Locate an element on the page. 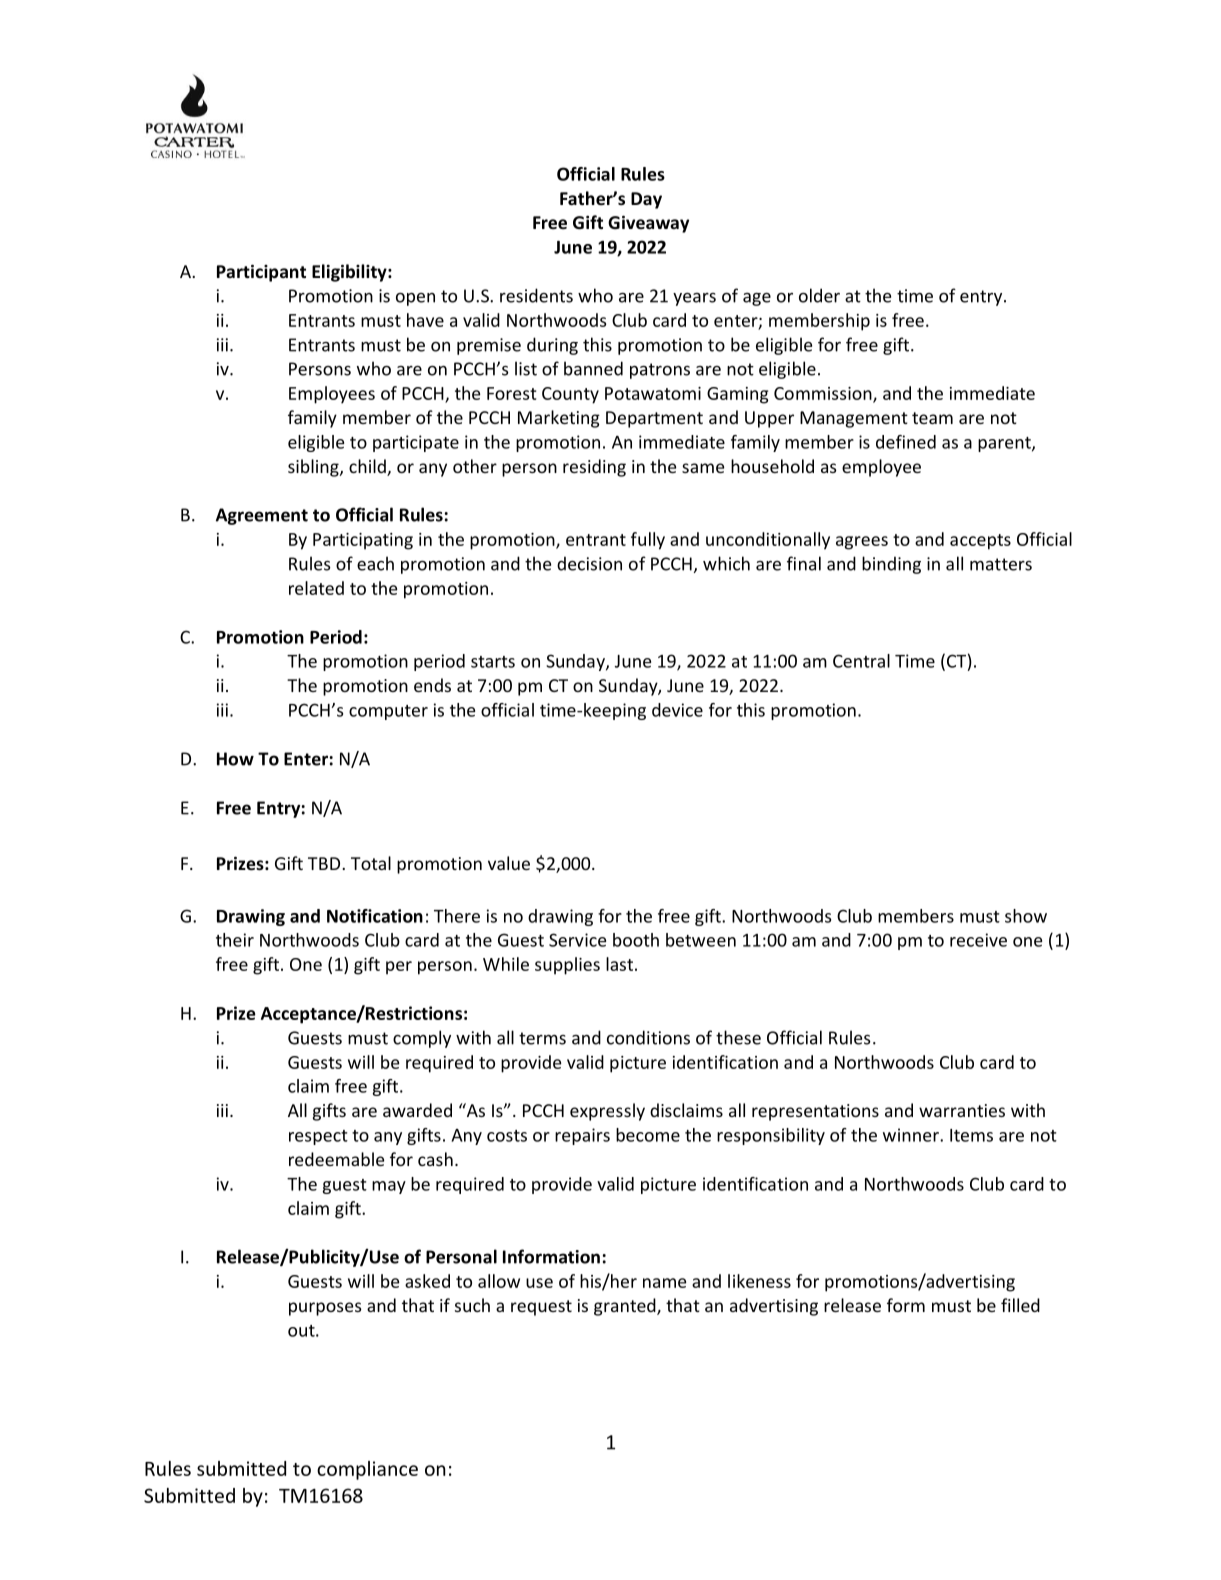 The width and height of the image is (1221, 1580). filled is located at coordinates (1020, 1305).
